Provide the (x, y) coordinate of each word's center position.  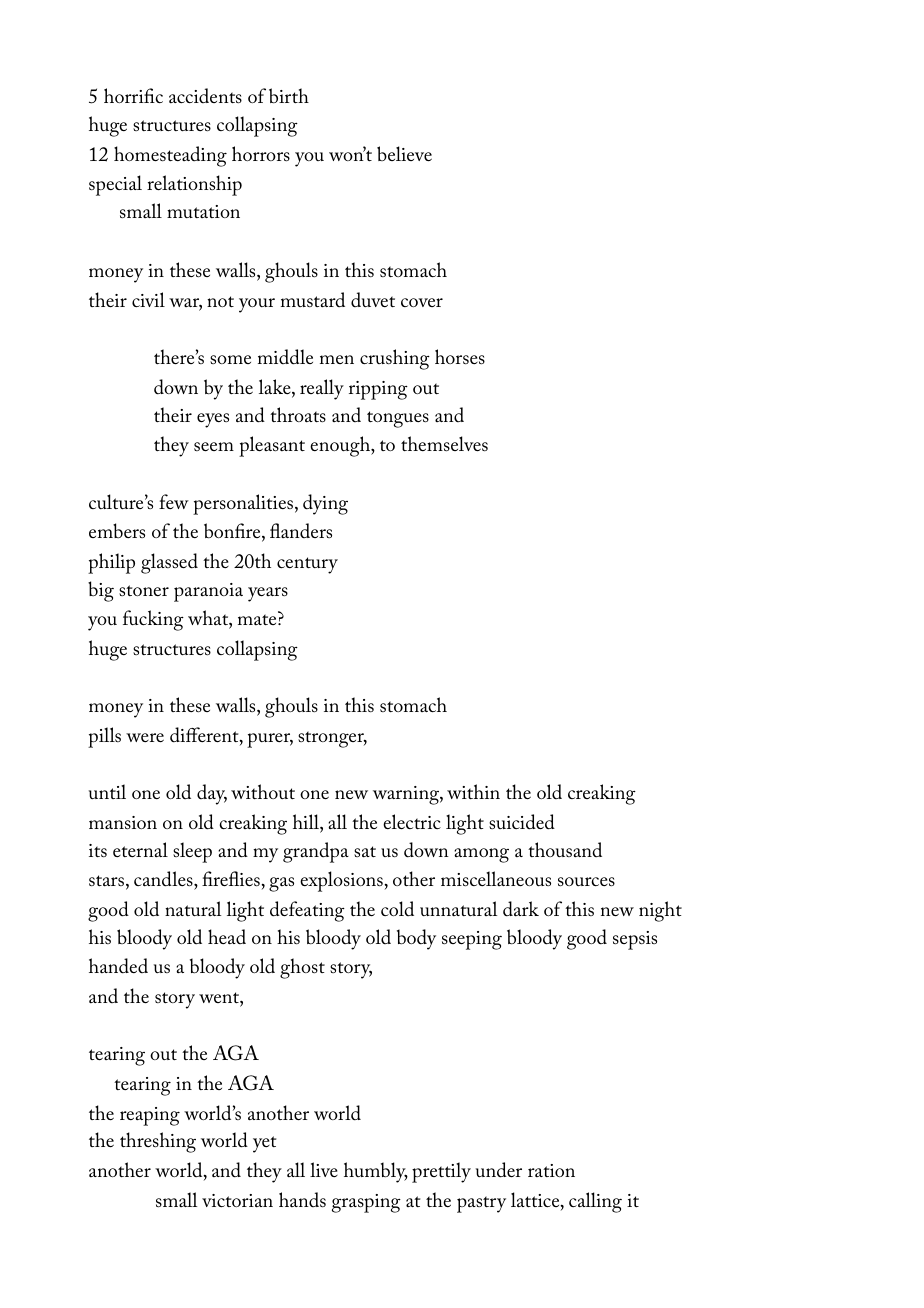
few (174, 501)
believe (404, 153)
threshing (158, 1142)
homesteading (170, 156)
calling (595, 1202)
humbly (376, 1172)
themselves (444, 444)
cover (422, 302)
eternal (140, 849)
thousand (565, 850)
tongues (398, 419)
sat (365, 852)
